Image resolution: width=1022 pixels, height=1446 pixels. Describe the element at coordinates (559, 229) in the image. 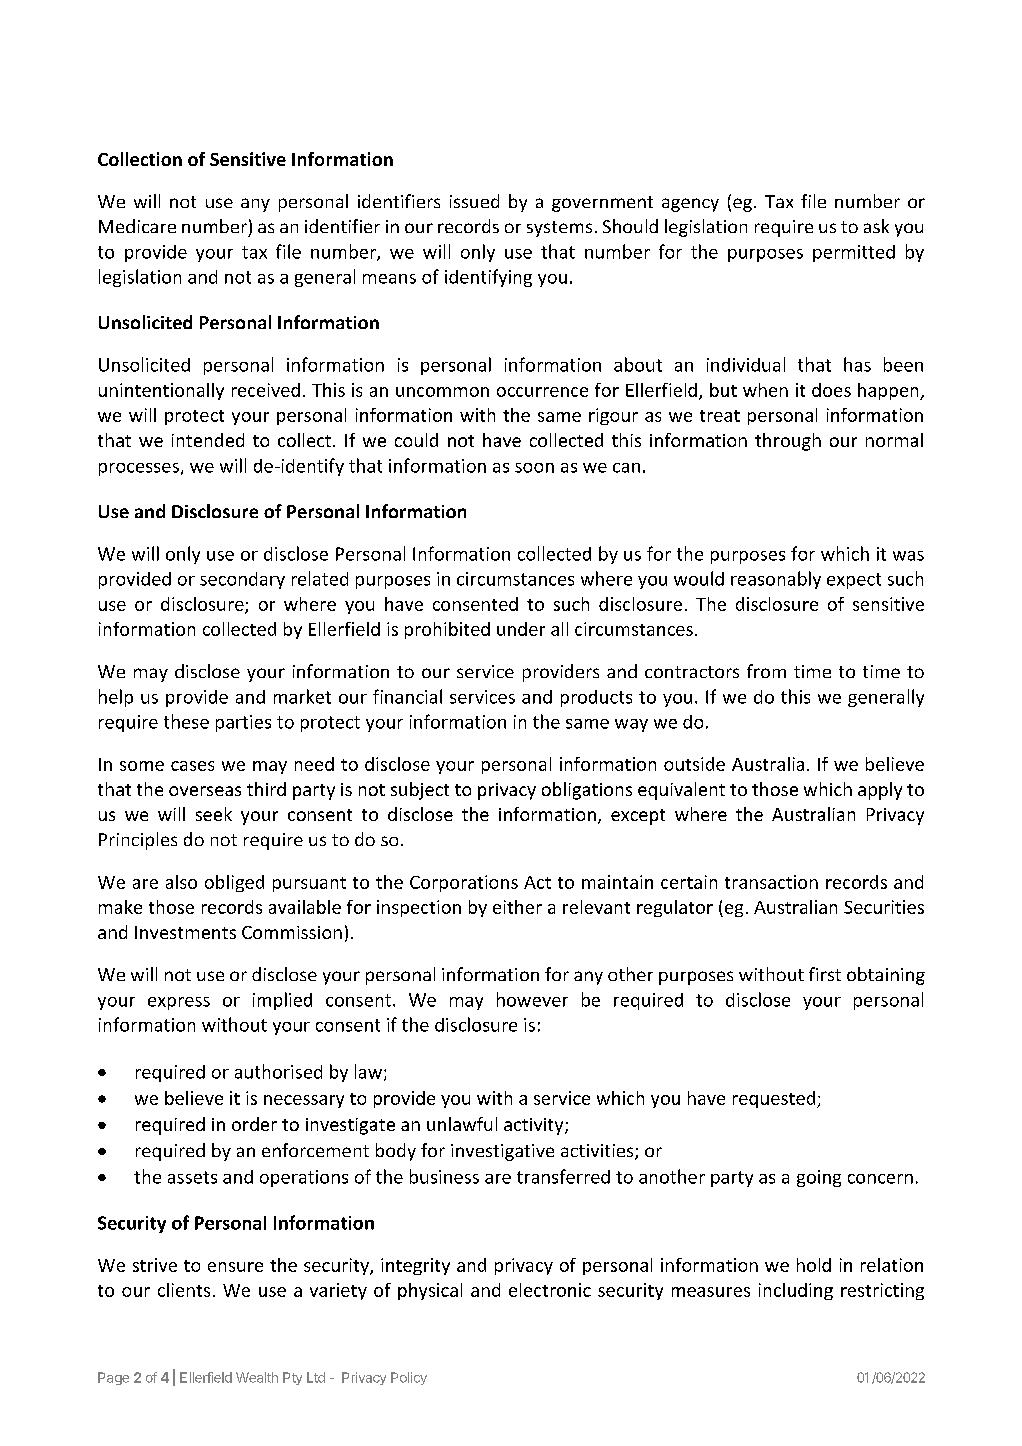

I see `systems` at that location.
